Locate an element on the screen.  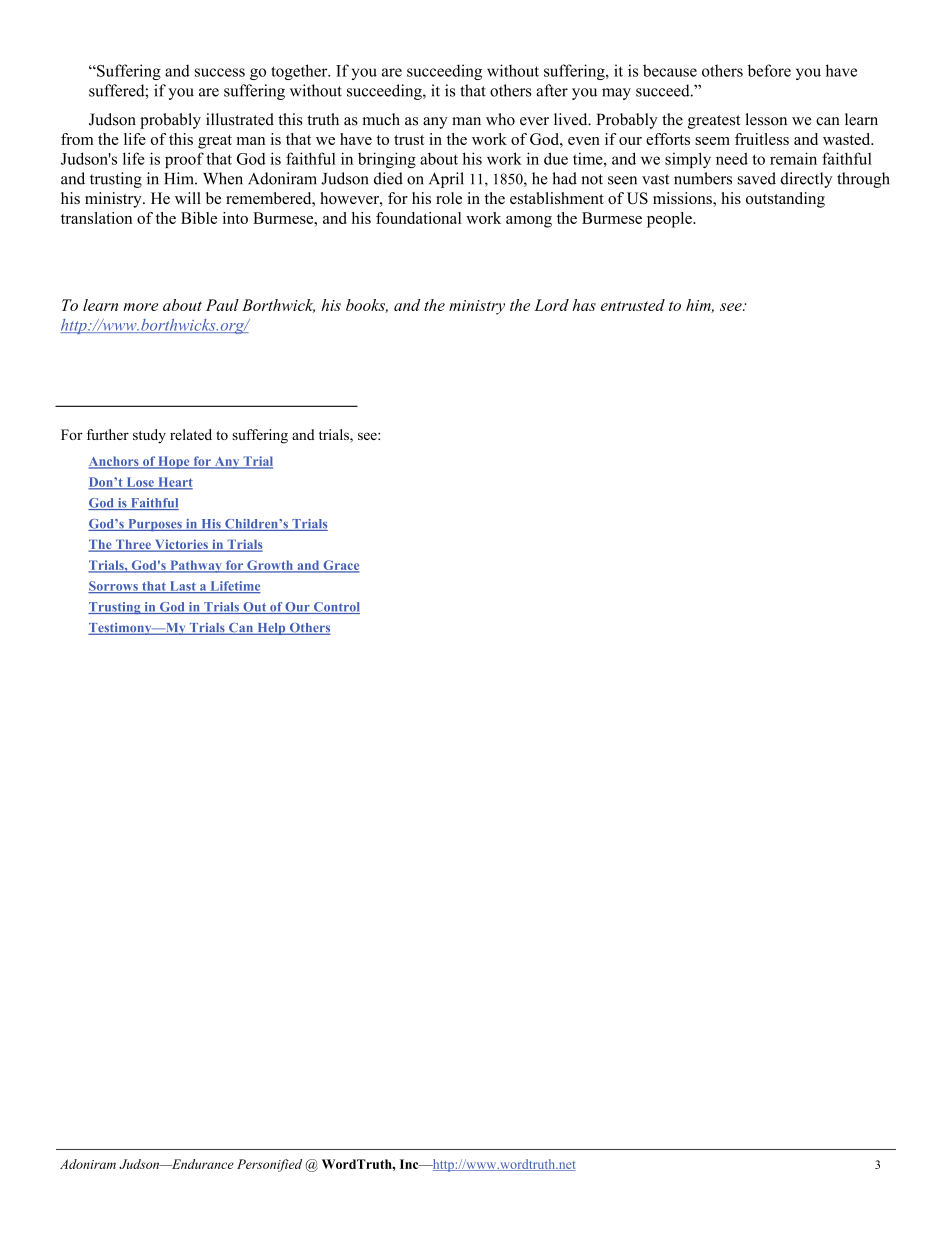
lesson is located at coordinates (766, 119).
